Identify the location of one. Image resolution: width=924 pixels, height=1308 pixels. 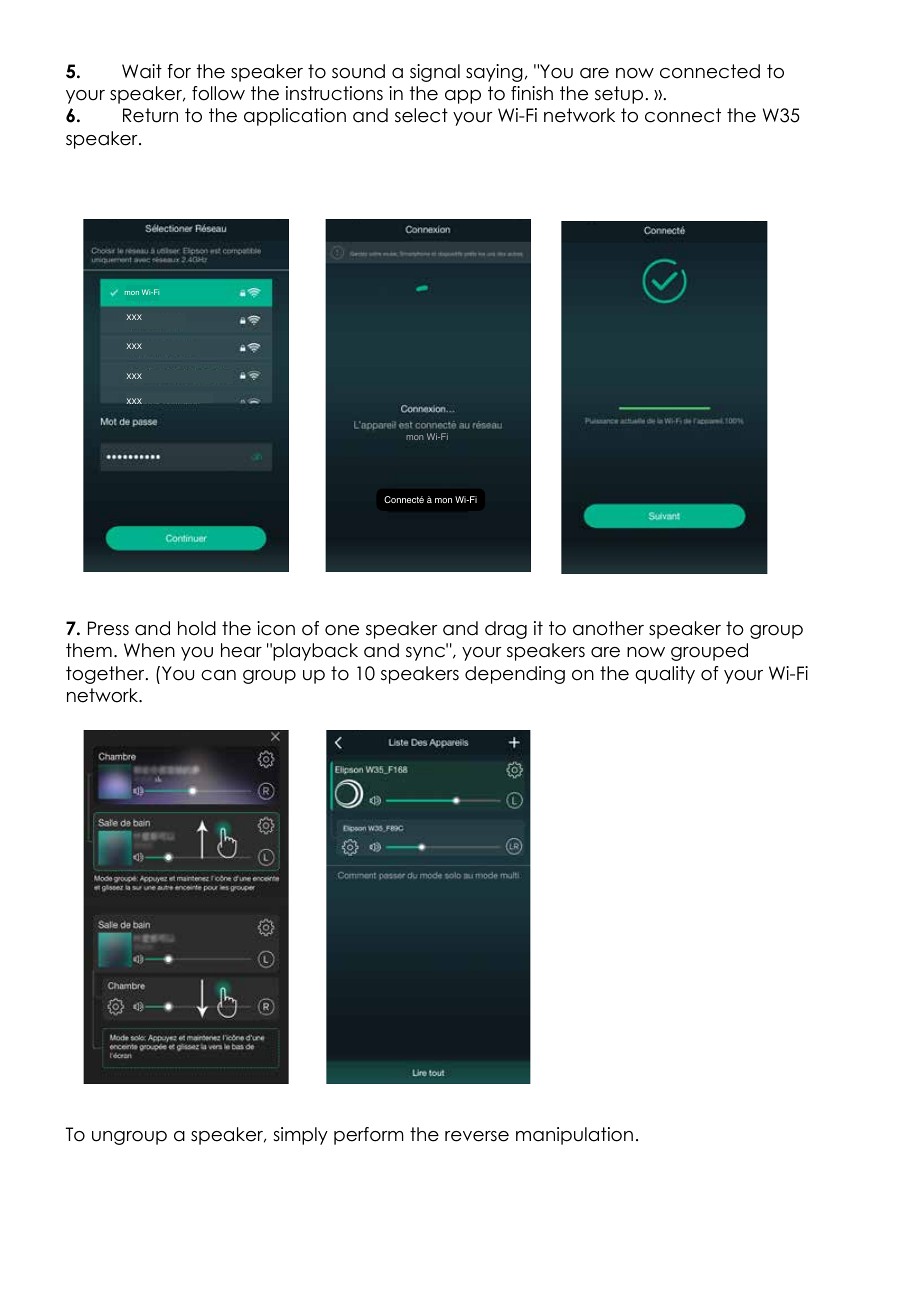
(342, 630).
